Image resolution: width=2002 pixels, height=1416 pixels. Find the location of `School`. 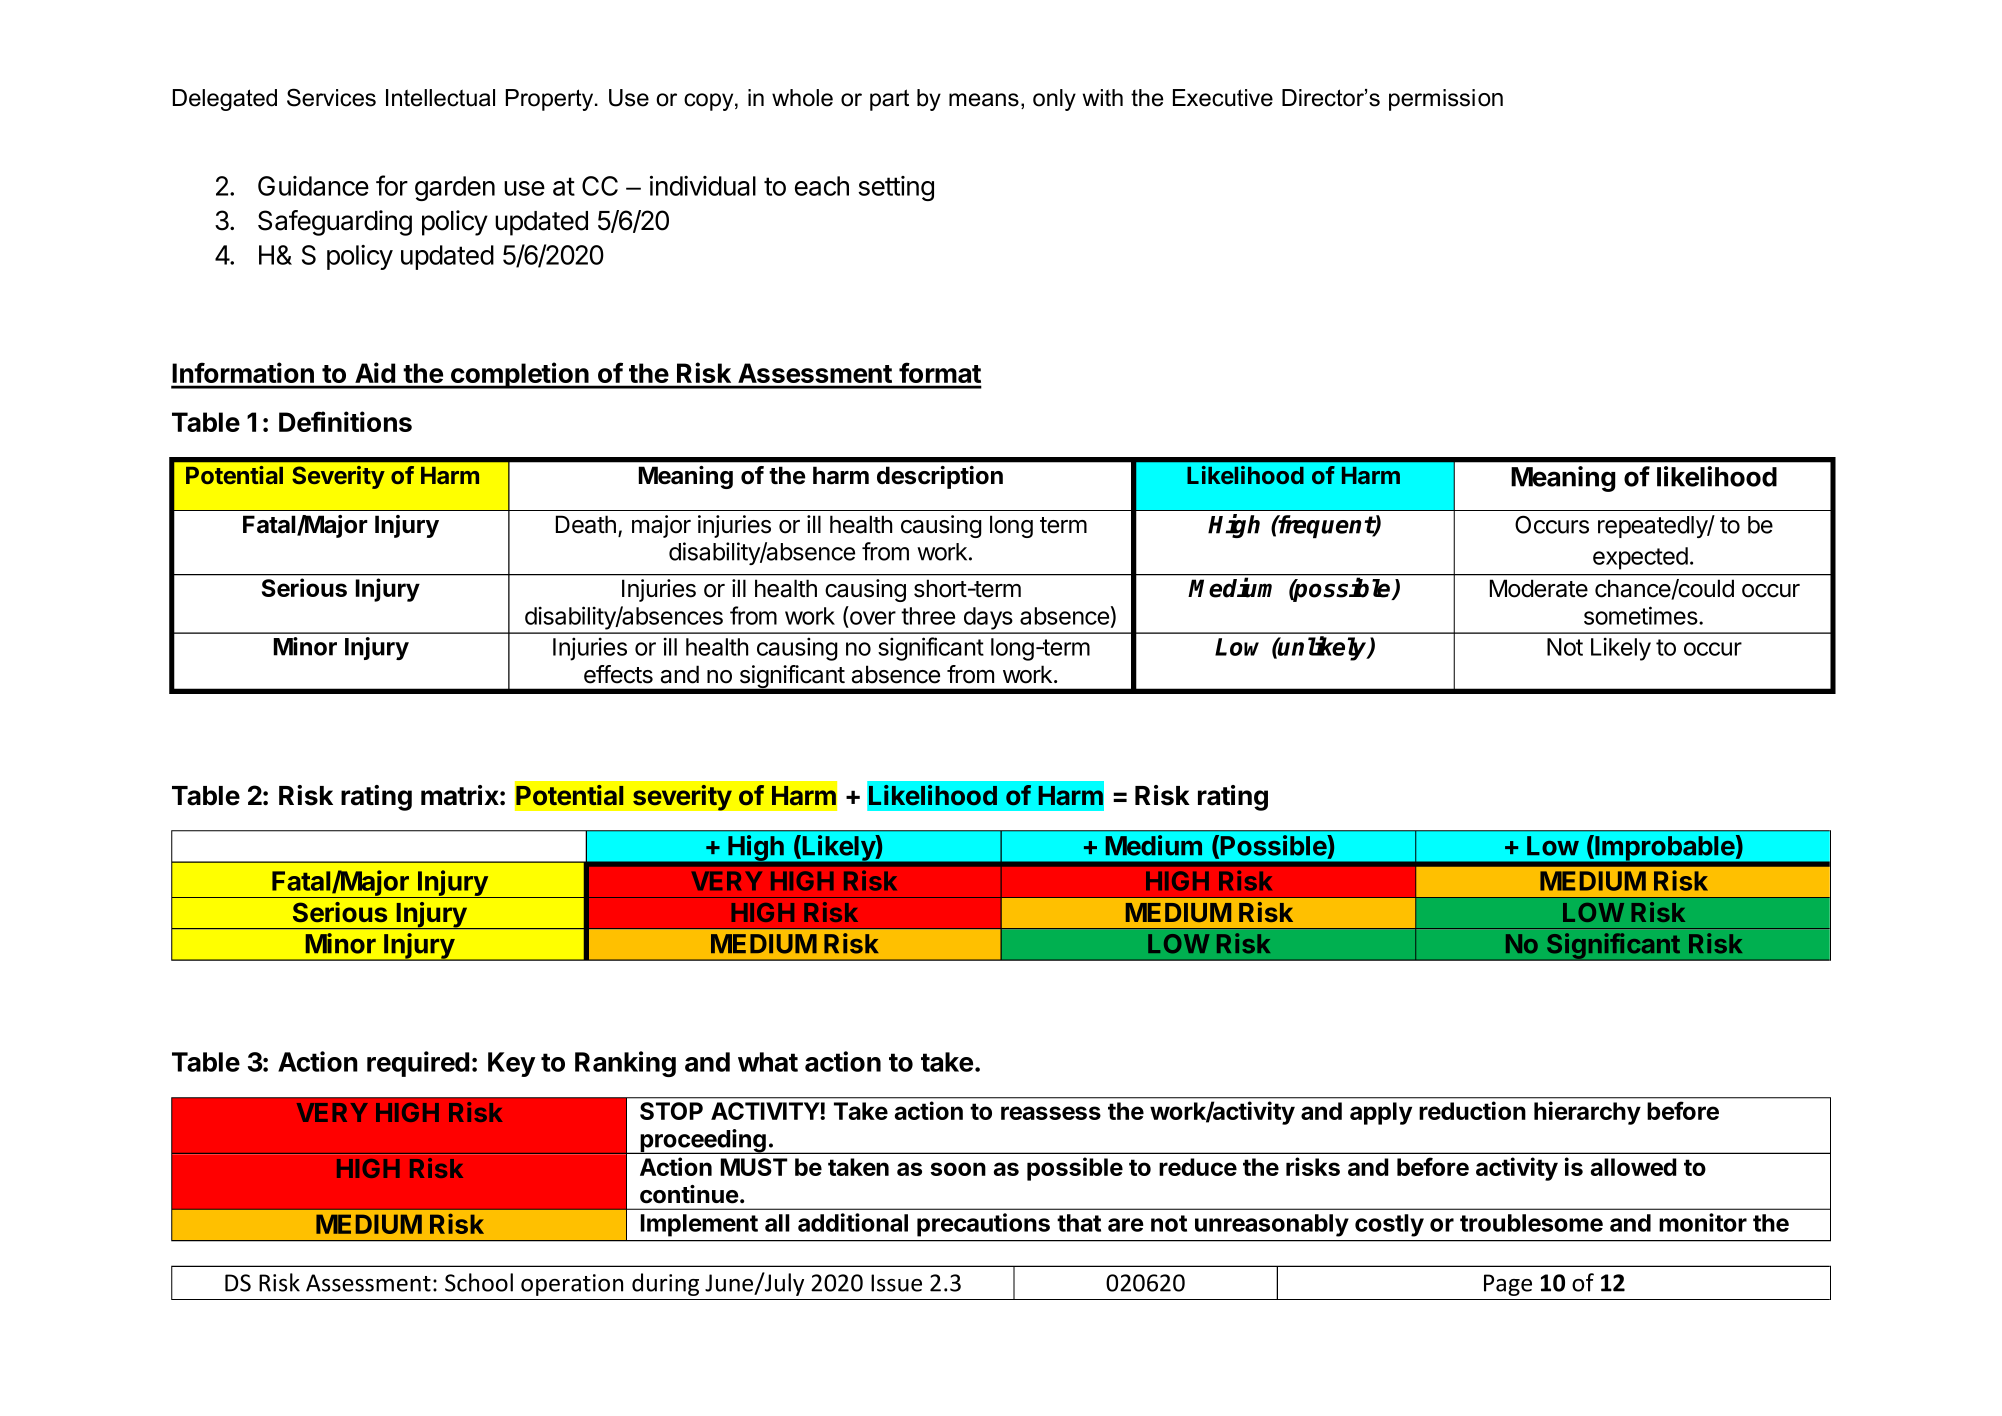

School is located at coordinates (479, 1282).
